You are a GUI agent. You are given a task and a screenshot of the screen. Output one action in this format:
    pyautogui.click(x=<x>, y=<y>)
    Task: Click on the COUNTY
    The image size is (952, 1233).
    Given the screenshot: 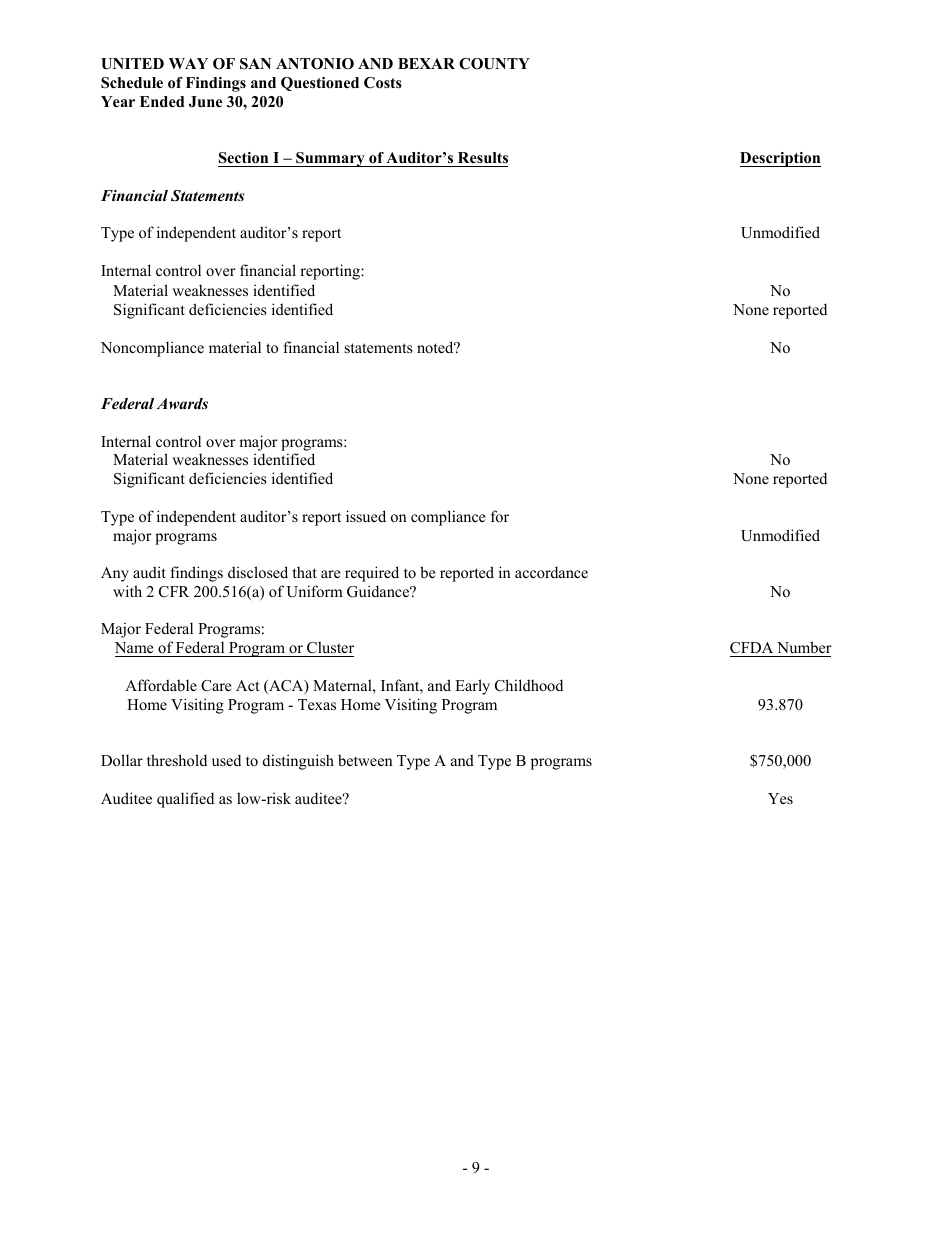 What is the action you would take?
    pyautogui.click(x=494, y=64)
